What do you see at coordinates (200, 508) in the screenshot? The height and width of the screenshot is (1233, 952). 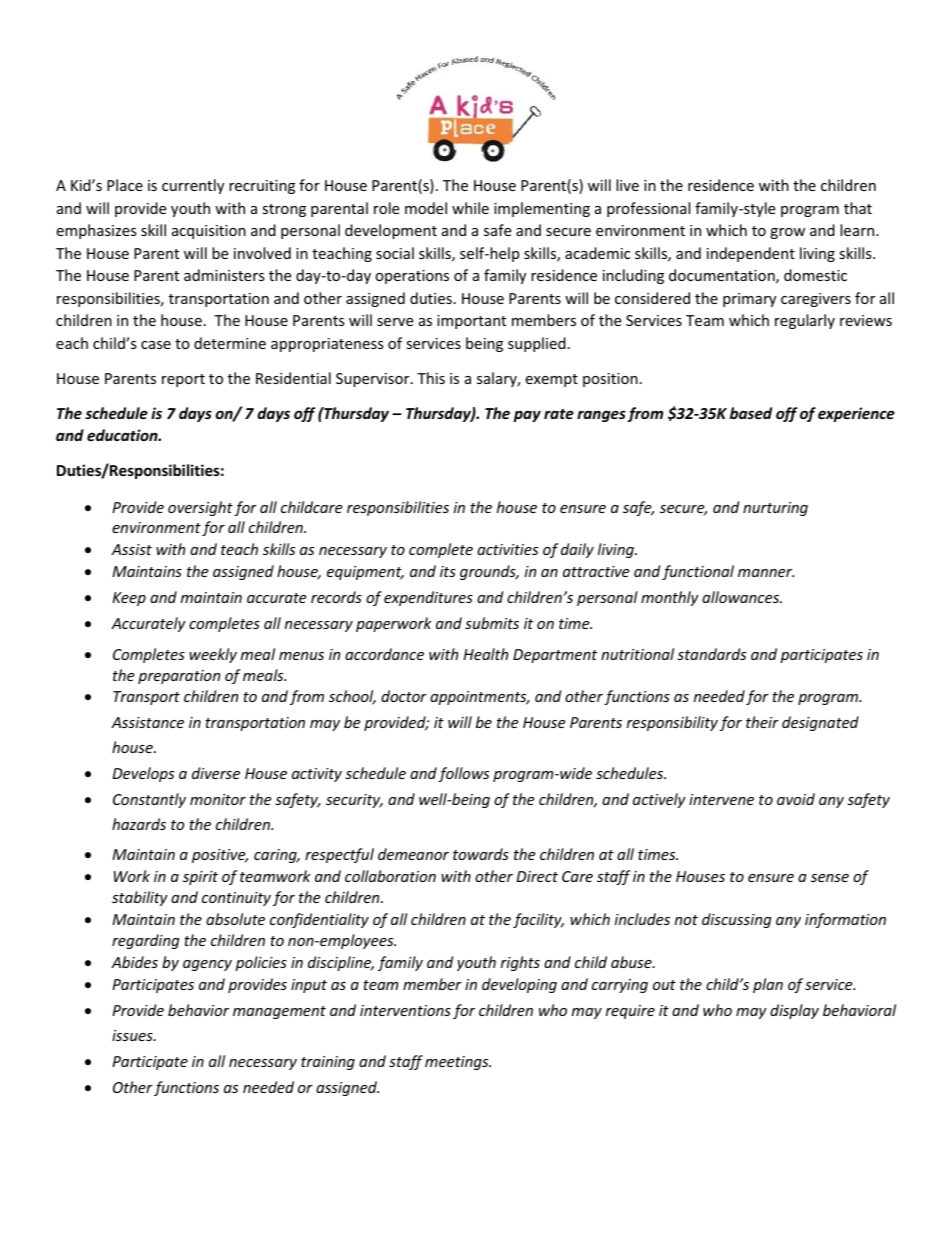 I see `oversight` at bounding box center [200, 508].
